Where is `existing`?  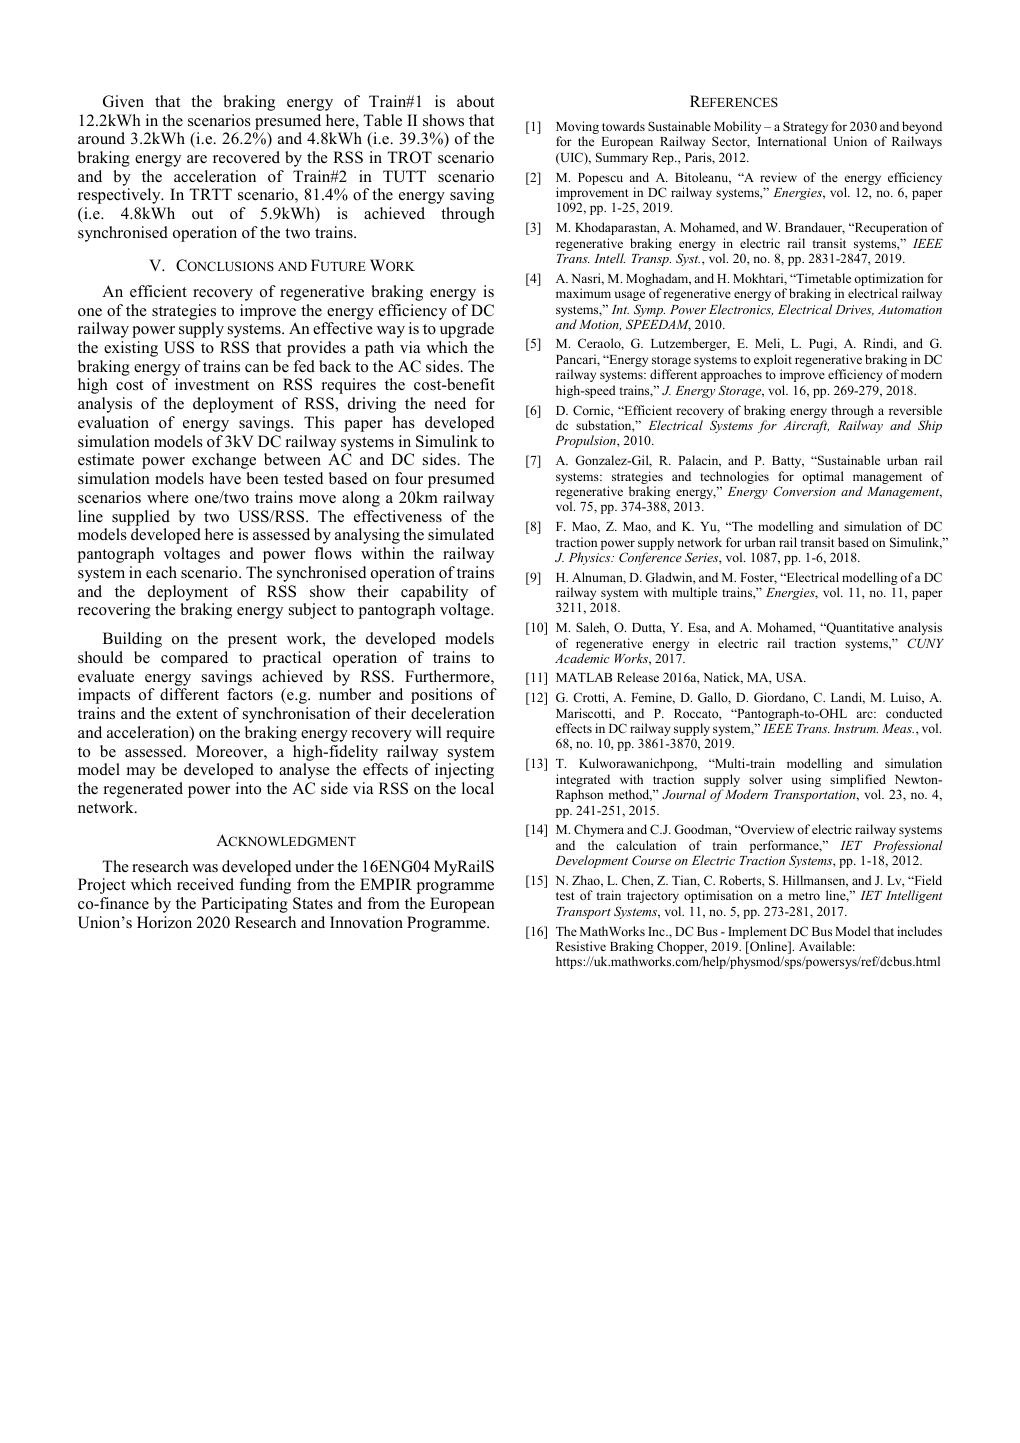 existing is located at coordinates (131, 349).
